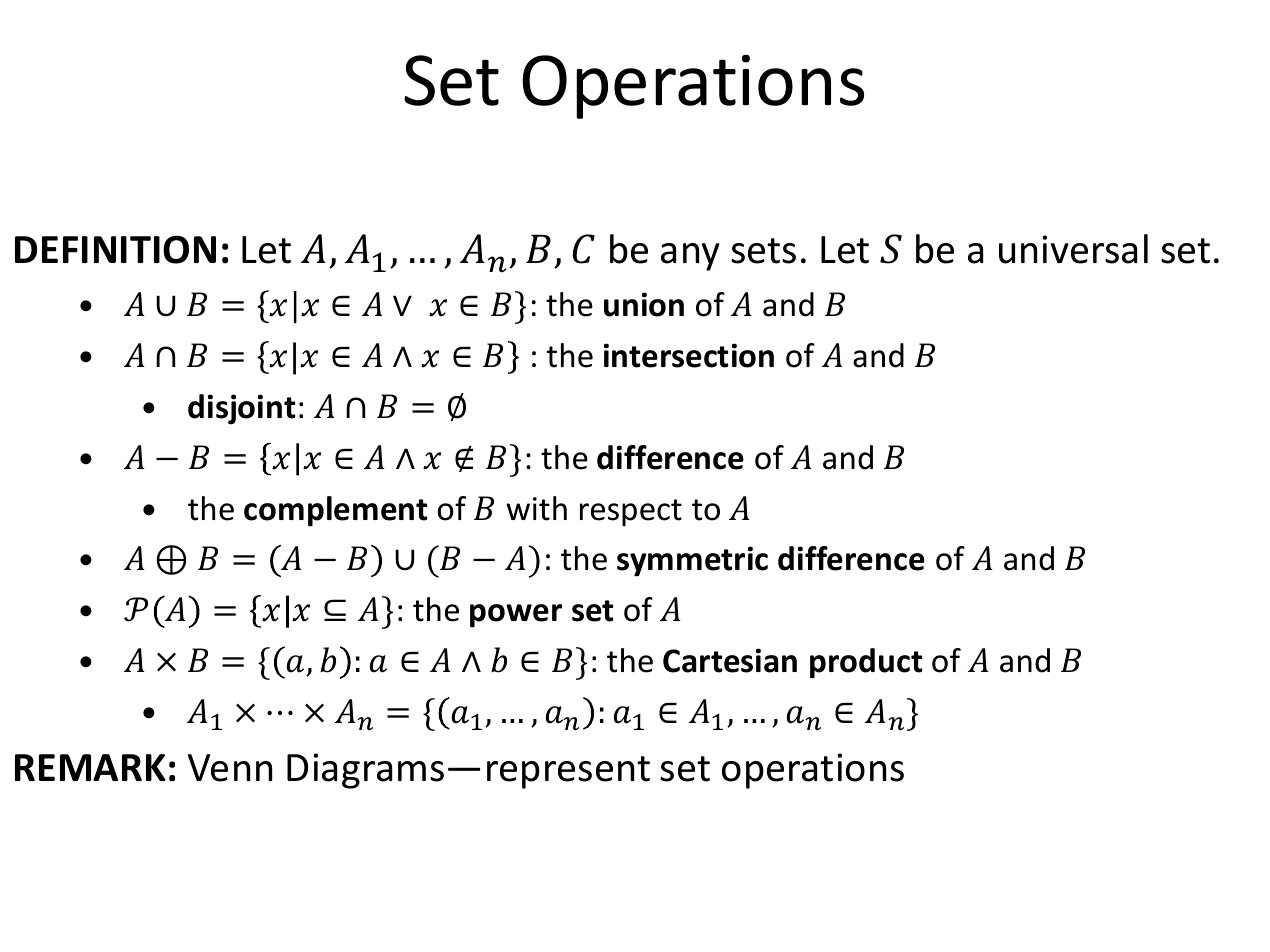  I want to click on complement, so click(336, 511).
